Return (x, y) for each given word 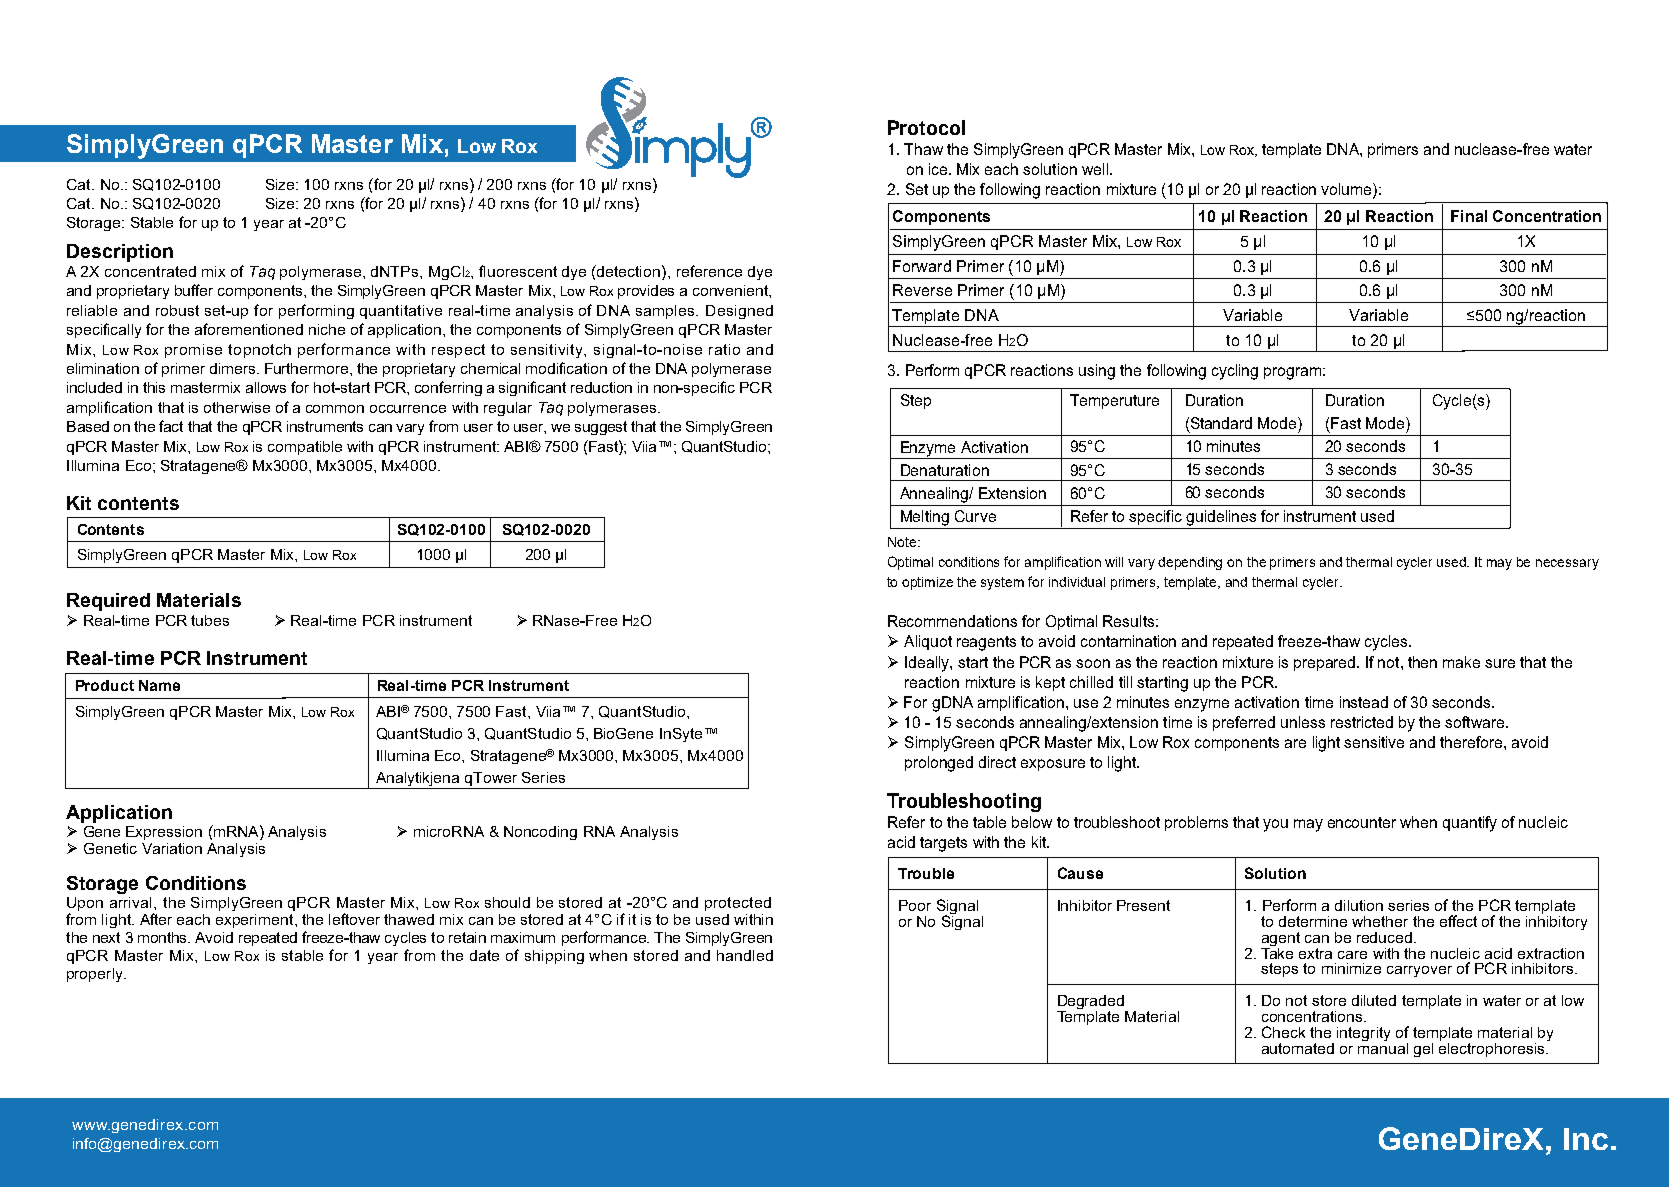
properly (96, 975)
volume (1347, 190)
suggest (601, 428)
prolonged (939, 764)
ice (939, 169)
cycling (1235, 372)
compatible (305, 448)
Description (120, 253)
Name (159, 685)
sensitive (1374, 742)
